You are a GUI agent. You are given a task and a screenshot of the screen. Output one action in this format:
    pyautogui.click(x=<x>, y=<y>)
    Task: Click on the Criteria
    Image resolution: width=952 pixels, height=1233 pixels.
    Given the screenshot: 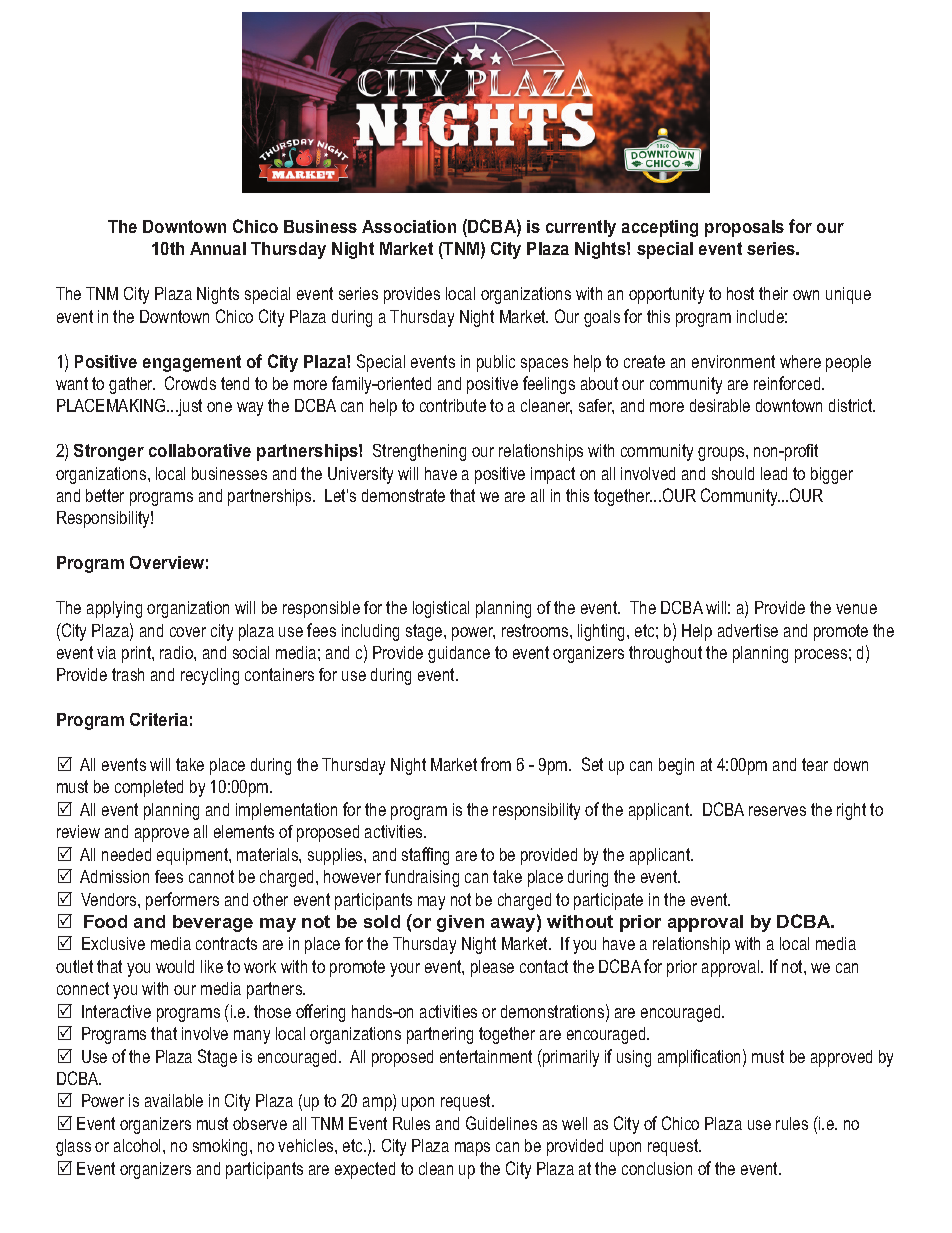 What is the action you would take?
    pyautogui.click(x=159, y=719)
